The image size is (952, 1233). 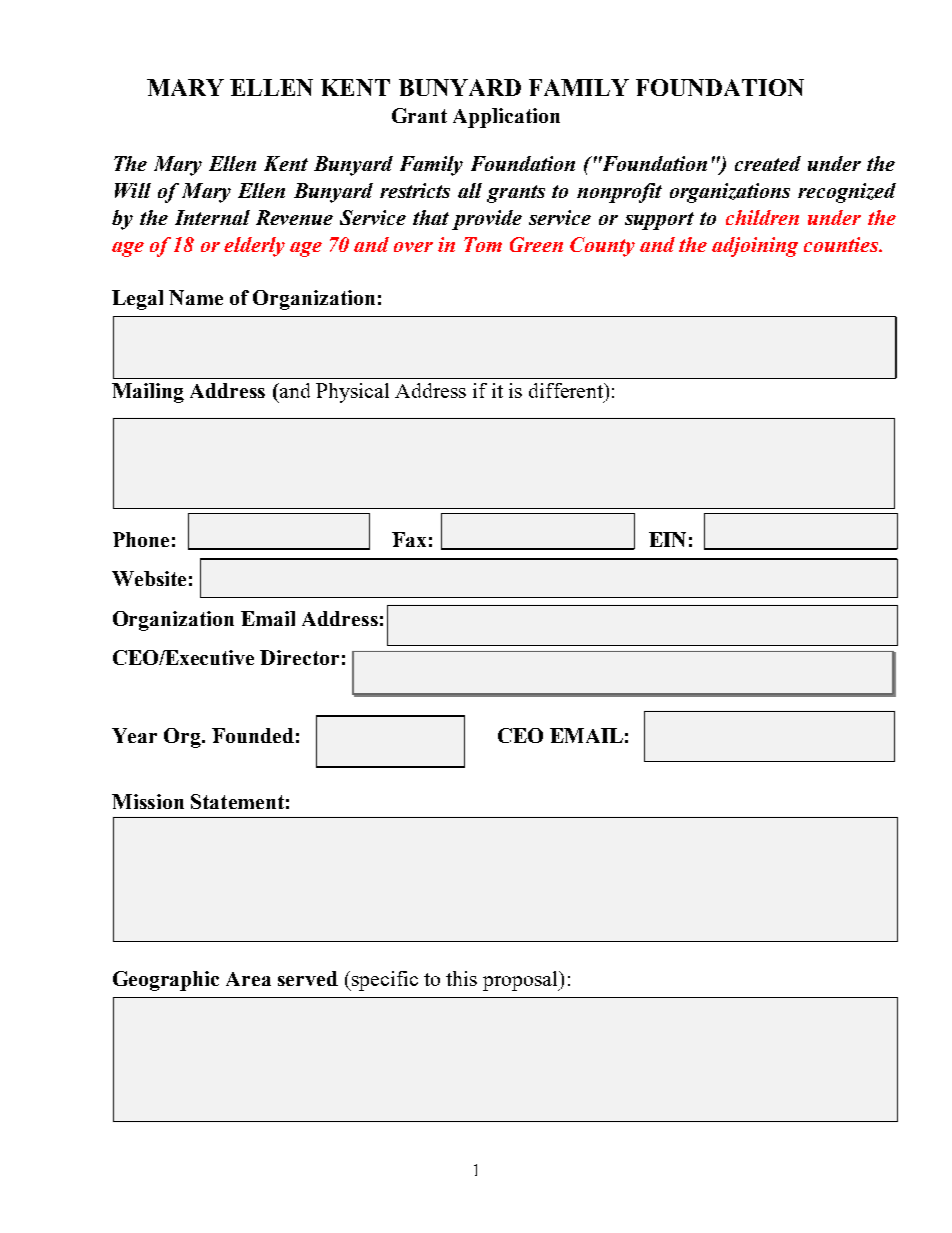 What do you see at coordinates (299, 657) in the screenshot?
I see `Director` at bounding box center [299, 657].
